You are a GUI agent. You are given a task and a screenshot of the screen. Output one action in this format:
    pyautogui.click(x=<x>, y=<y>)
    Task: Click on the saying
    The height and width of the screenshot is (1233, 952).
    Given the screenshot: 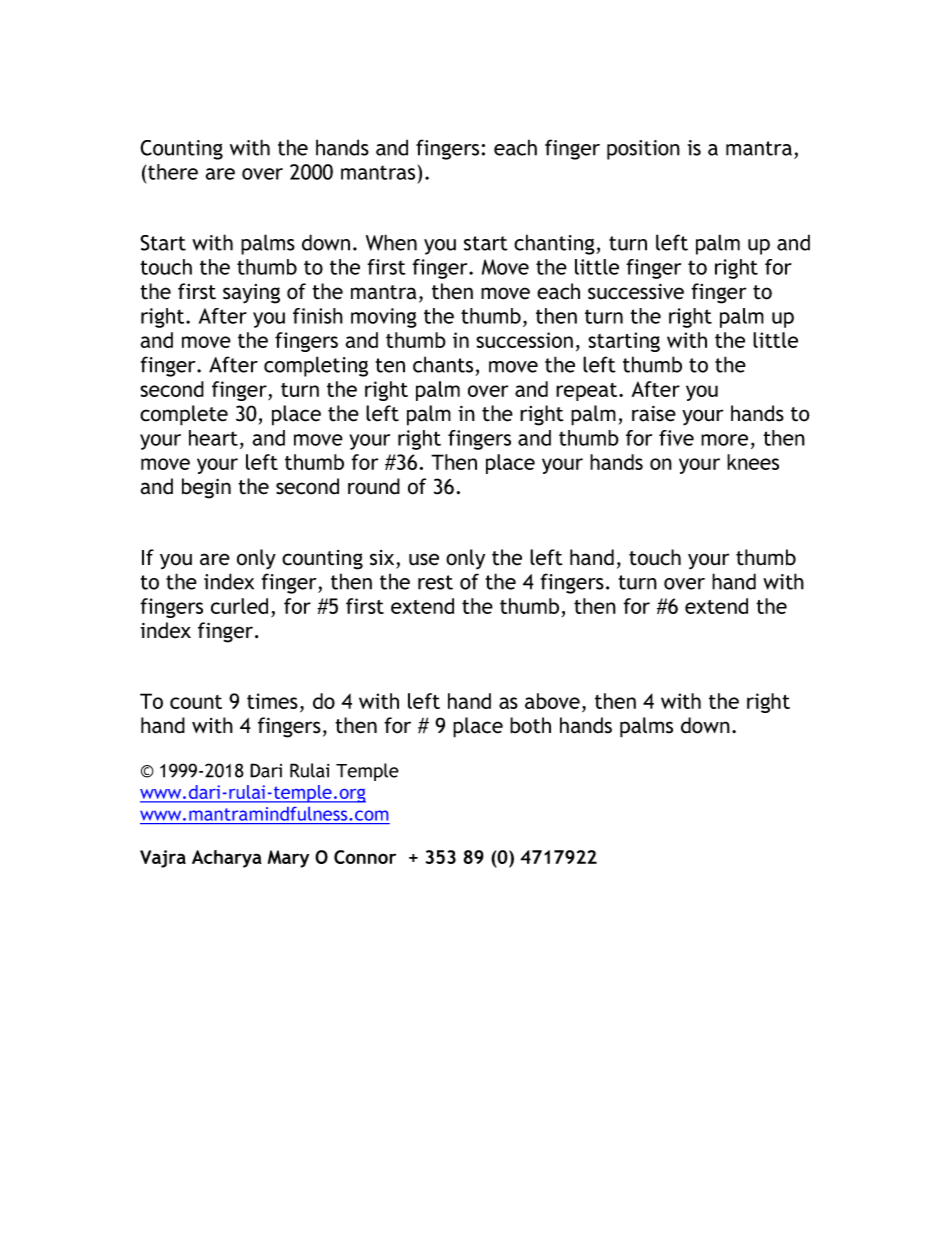 What is the action you would take?
    pyautogui.click(x=251, y=294)
